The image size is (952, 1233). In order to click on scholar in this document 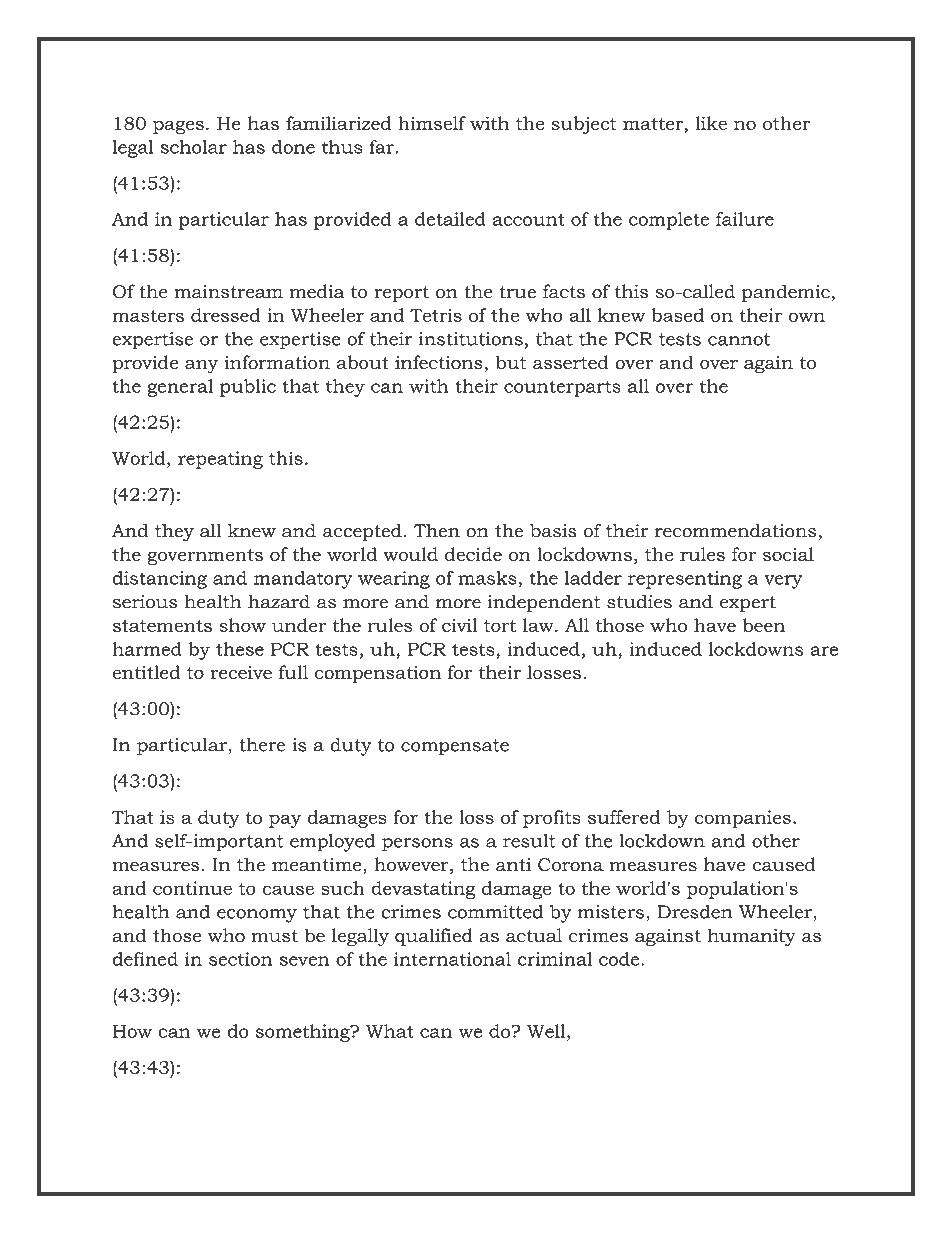, I will do `click(193, 147)`.
